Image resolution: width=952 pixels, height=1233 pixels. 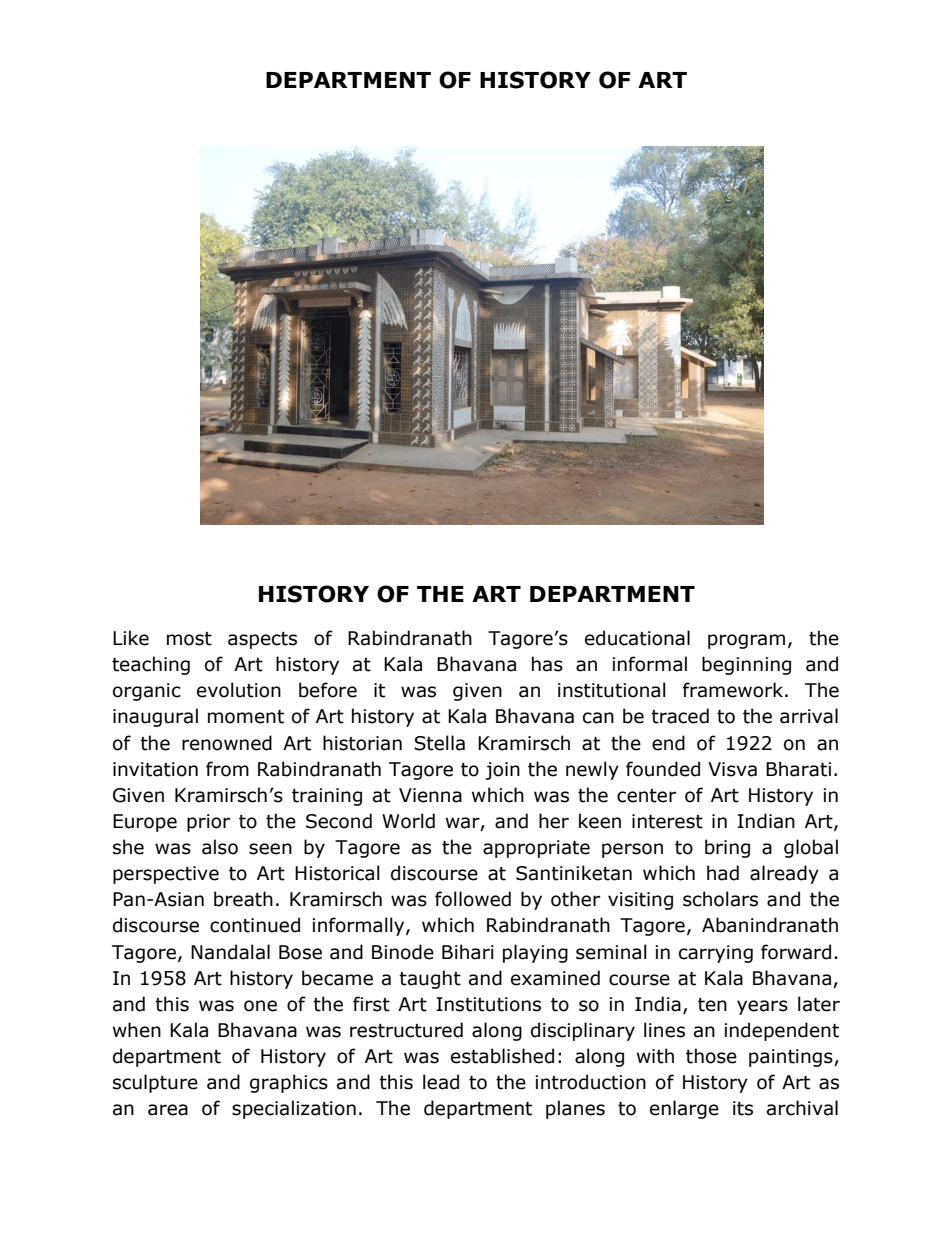 I want to click on area, so click(x=168, y=1110).
